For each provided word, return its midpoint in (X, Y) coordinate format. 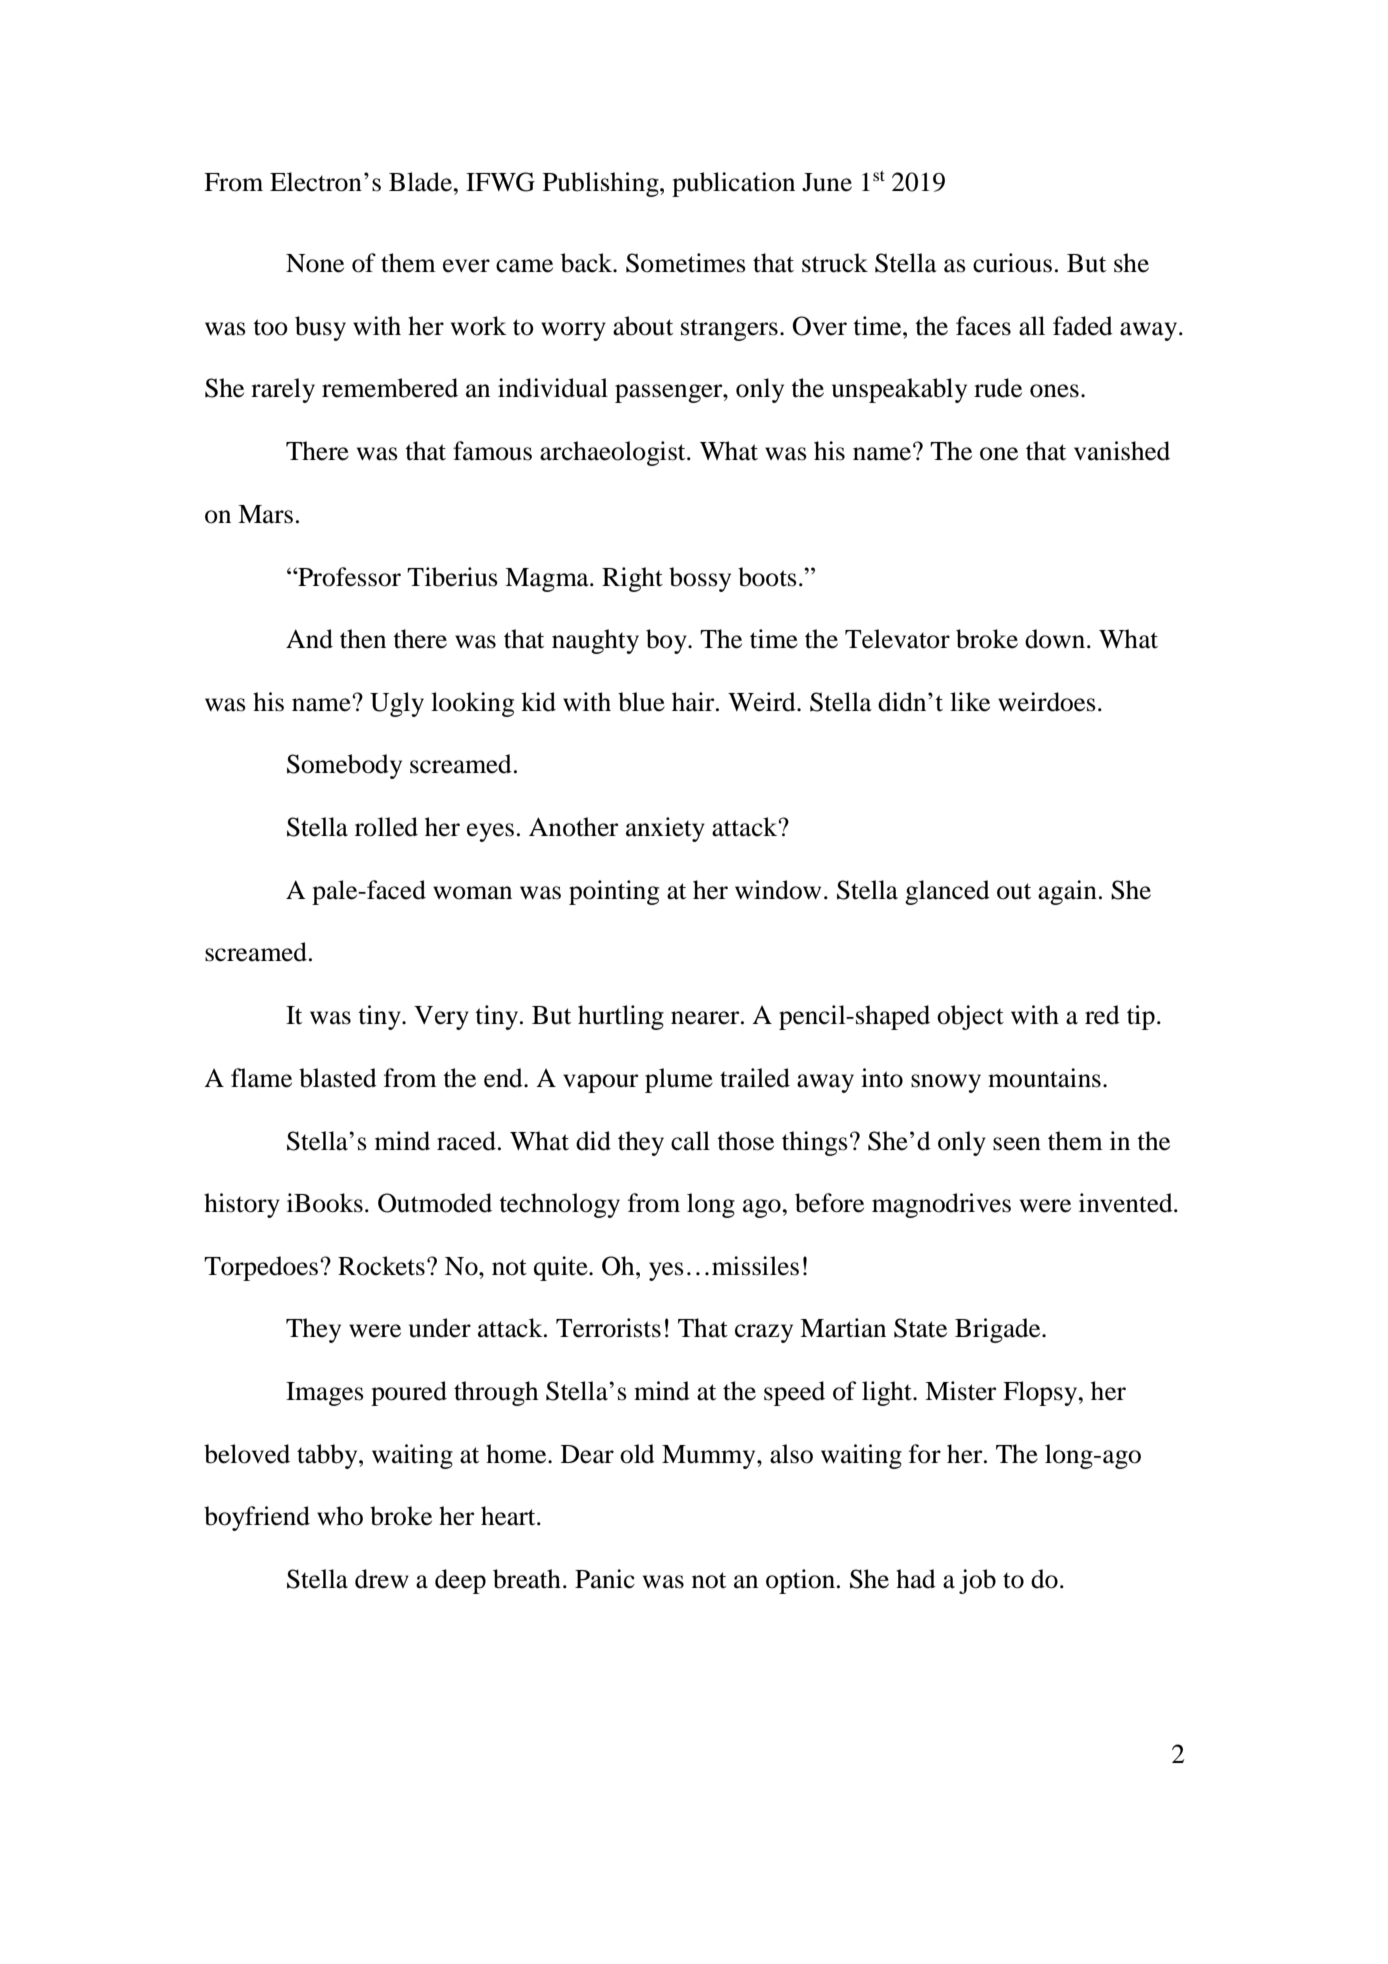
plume (679, 1080)
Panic (605, 1579)
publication (733, 184)
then (363, 639)
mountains (1044, 1078)
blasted (338, 1078)
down (1056, 639)
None (315, 263)
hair (694, 702)
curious (1012, 263)
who (340, 1516)
